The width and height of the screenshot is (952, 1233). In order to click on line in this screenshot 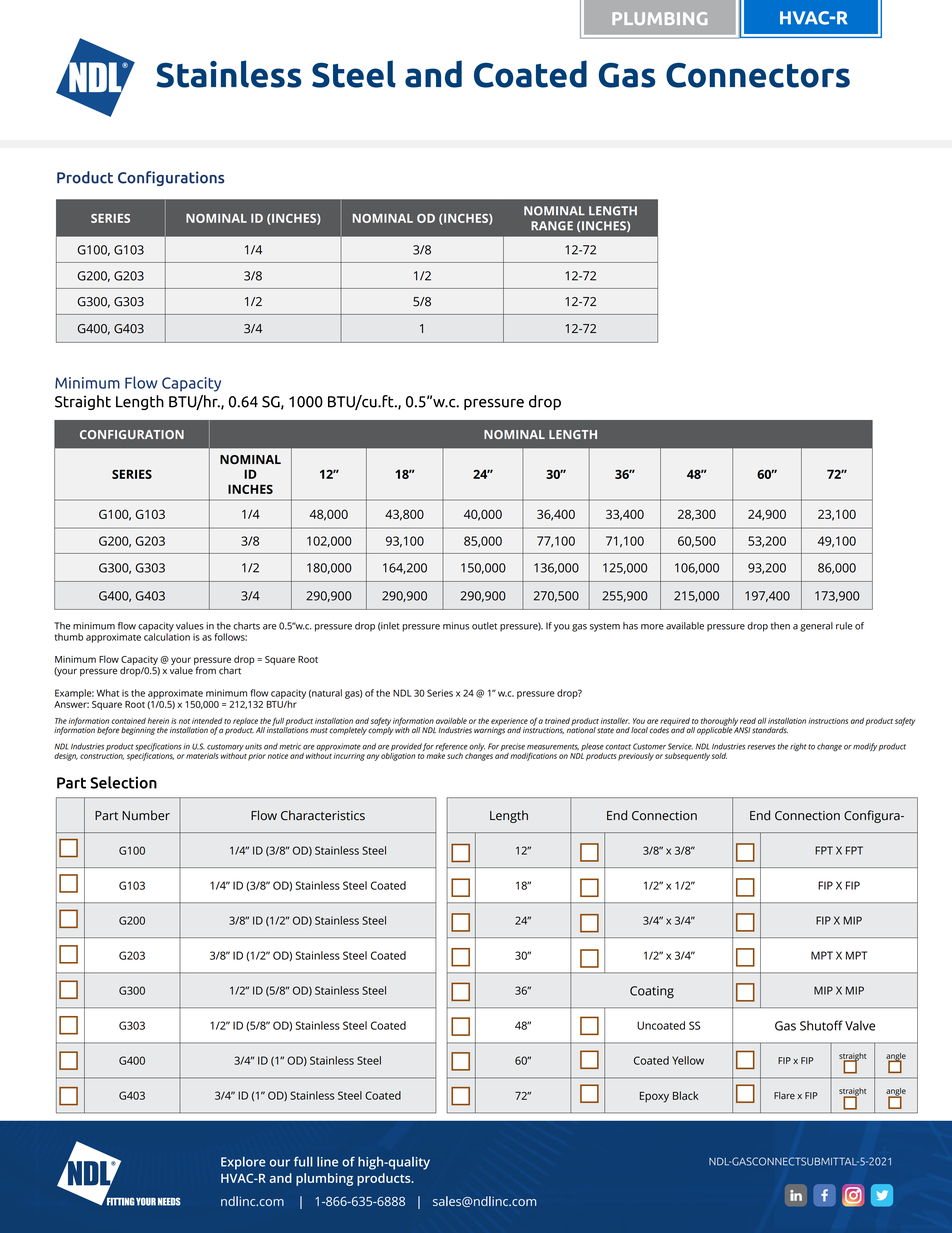, I will do `click(327, 1161)`.
